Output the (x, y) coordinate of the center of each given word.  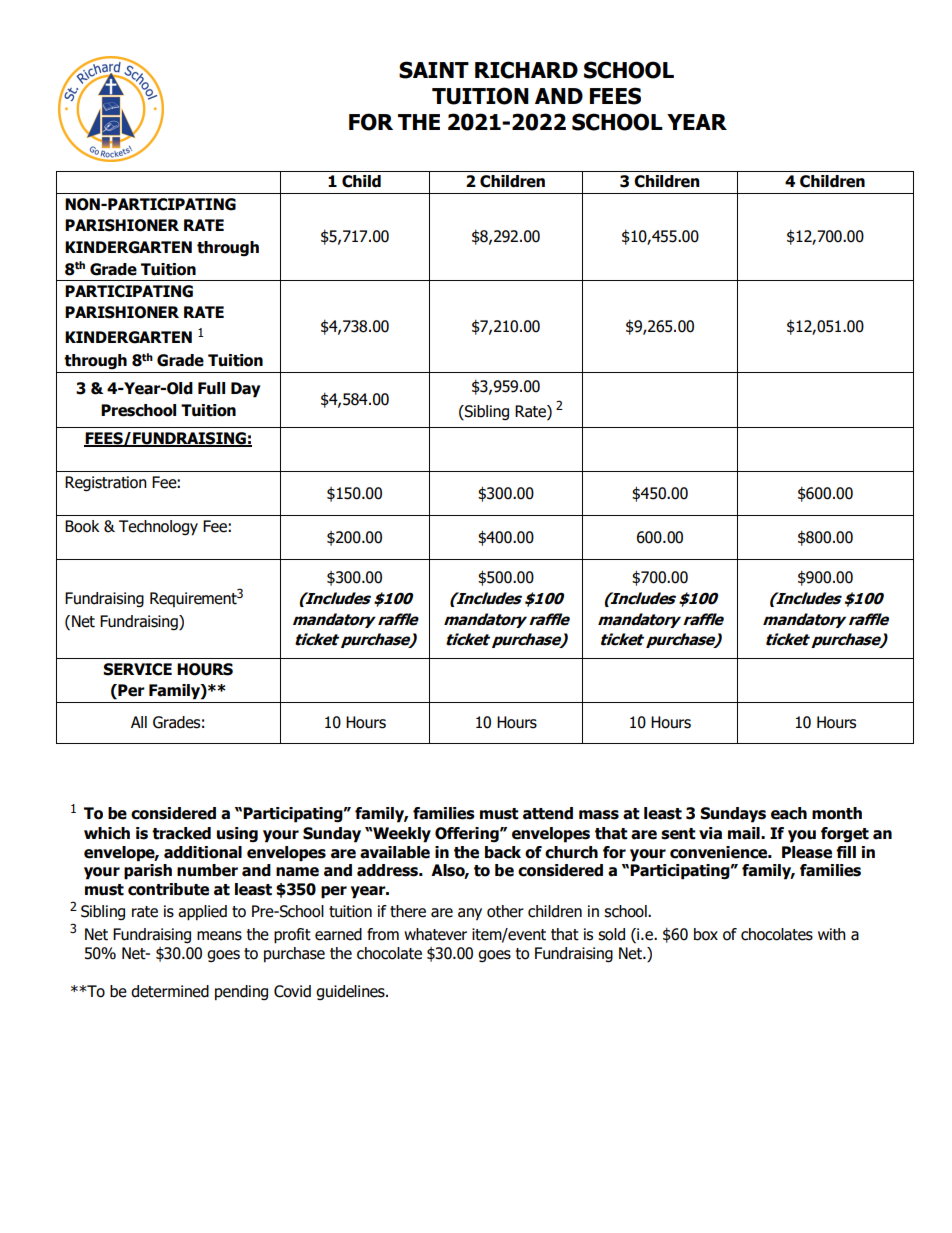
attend (548, 813)
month (837, 813)
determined (170, 991)
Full (211, 388)
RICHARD (526, 70)
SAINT (434, 70)
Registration (106, 484)
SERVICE (137, 669)
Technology (158, 528)
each (789, 813)
